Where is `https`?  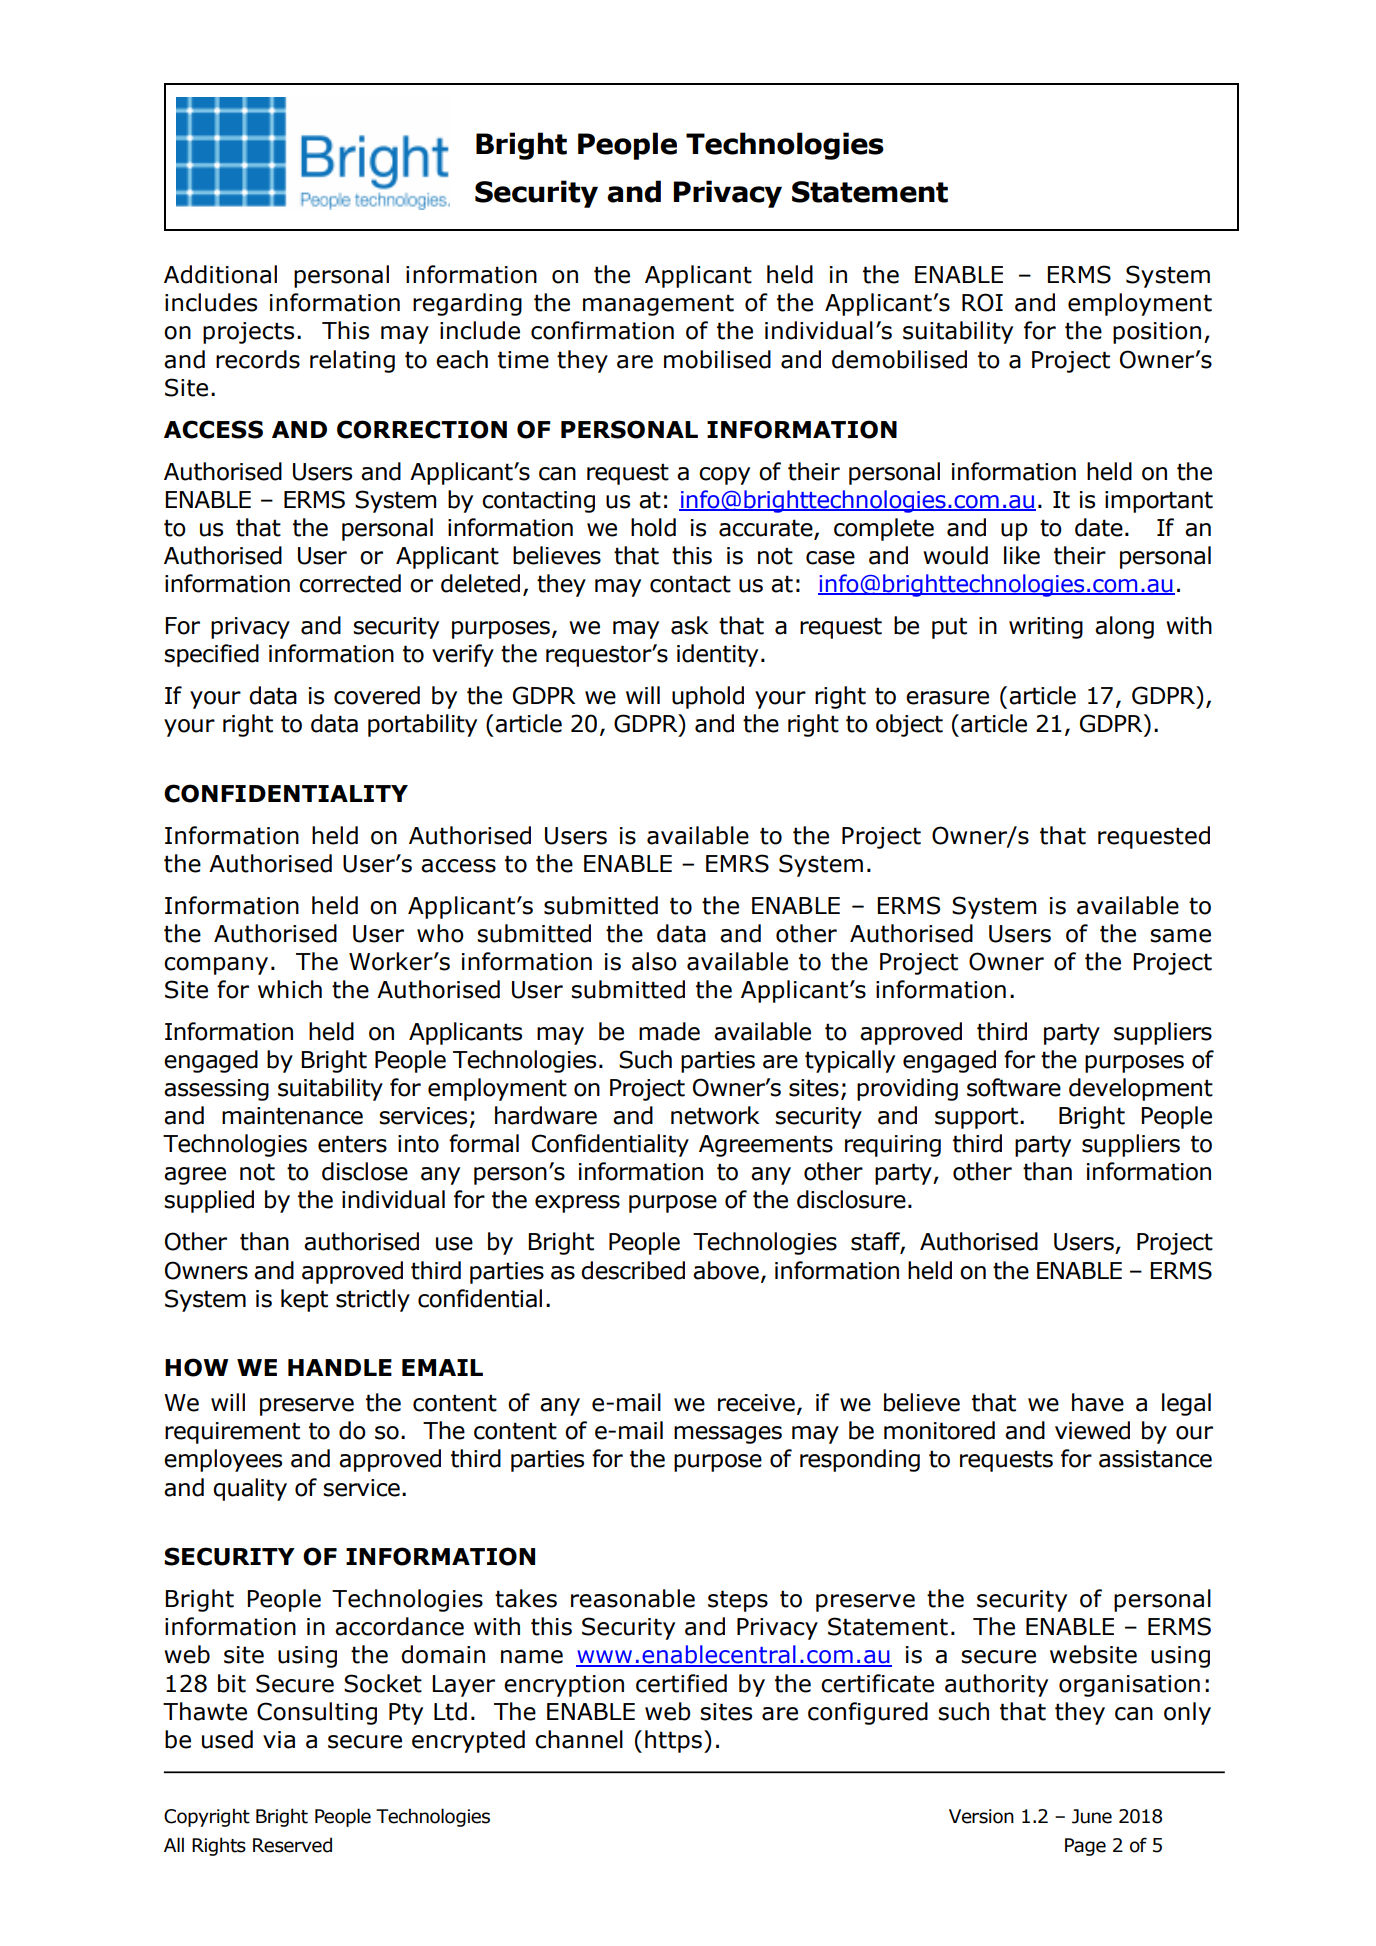
https is located at coordinates (673, 1741).
